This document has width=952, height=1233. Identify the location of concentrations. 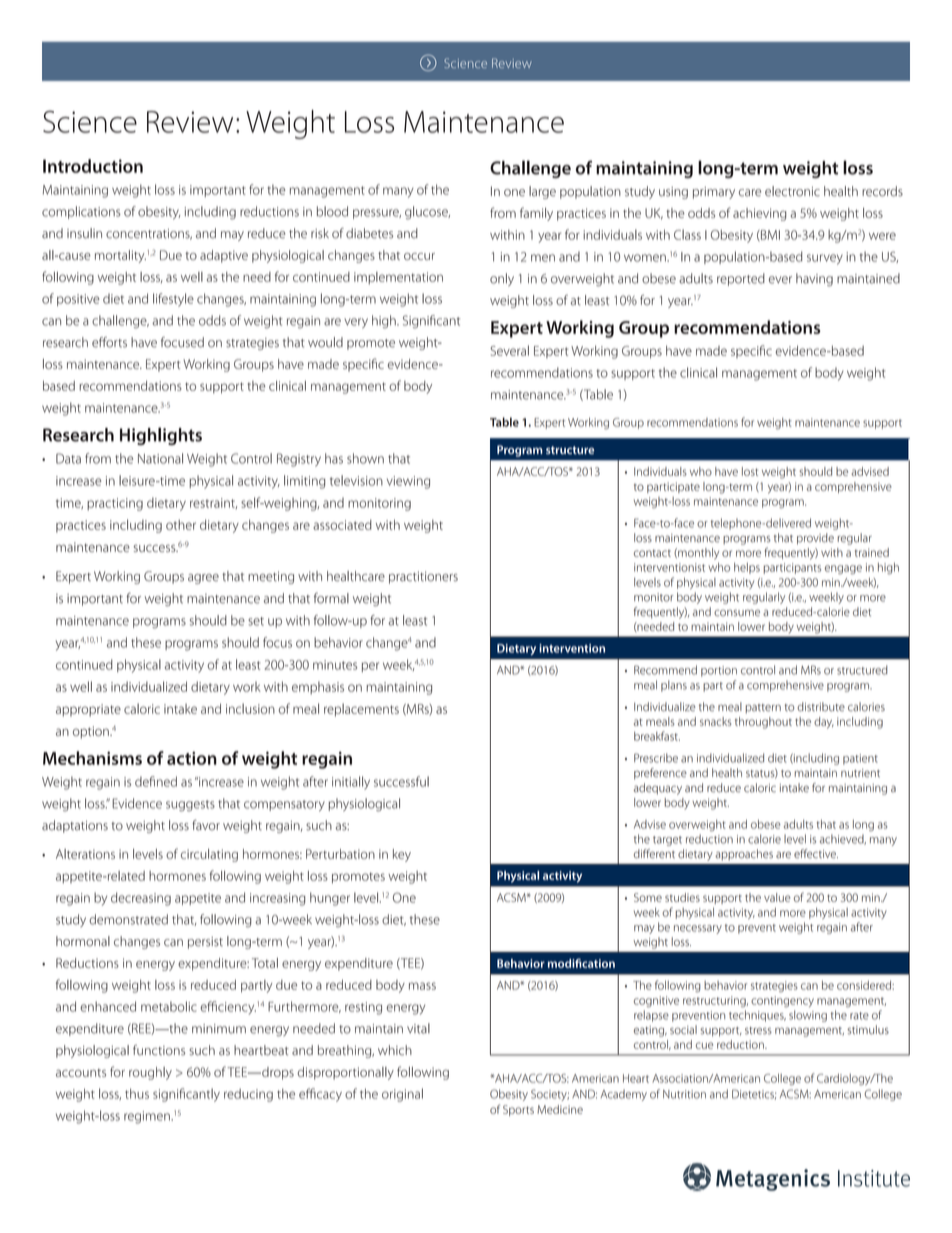
(149, 234).
